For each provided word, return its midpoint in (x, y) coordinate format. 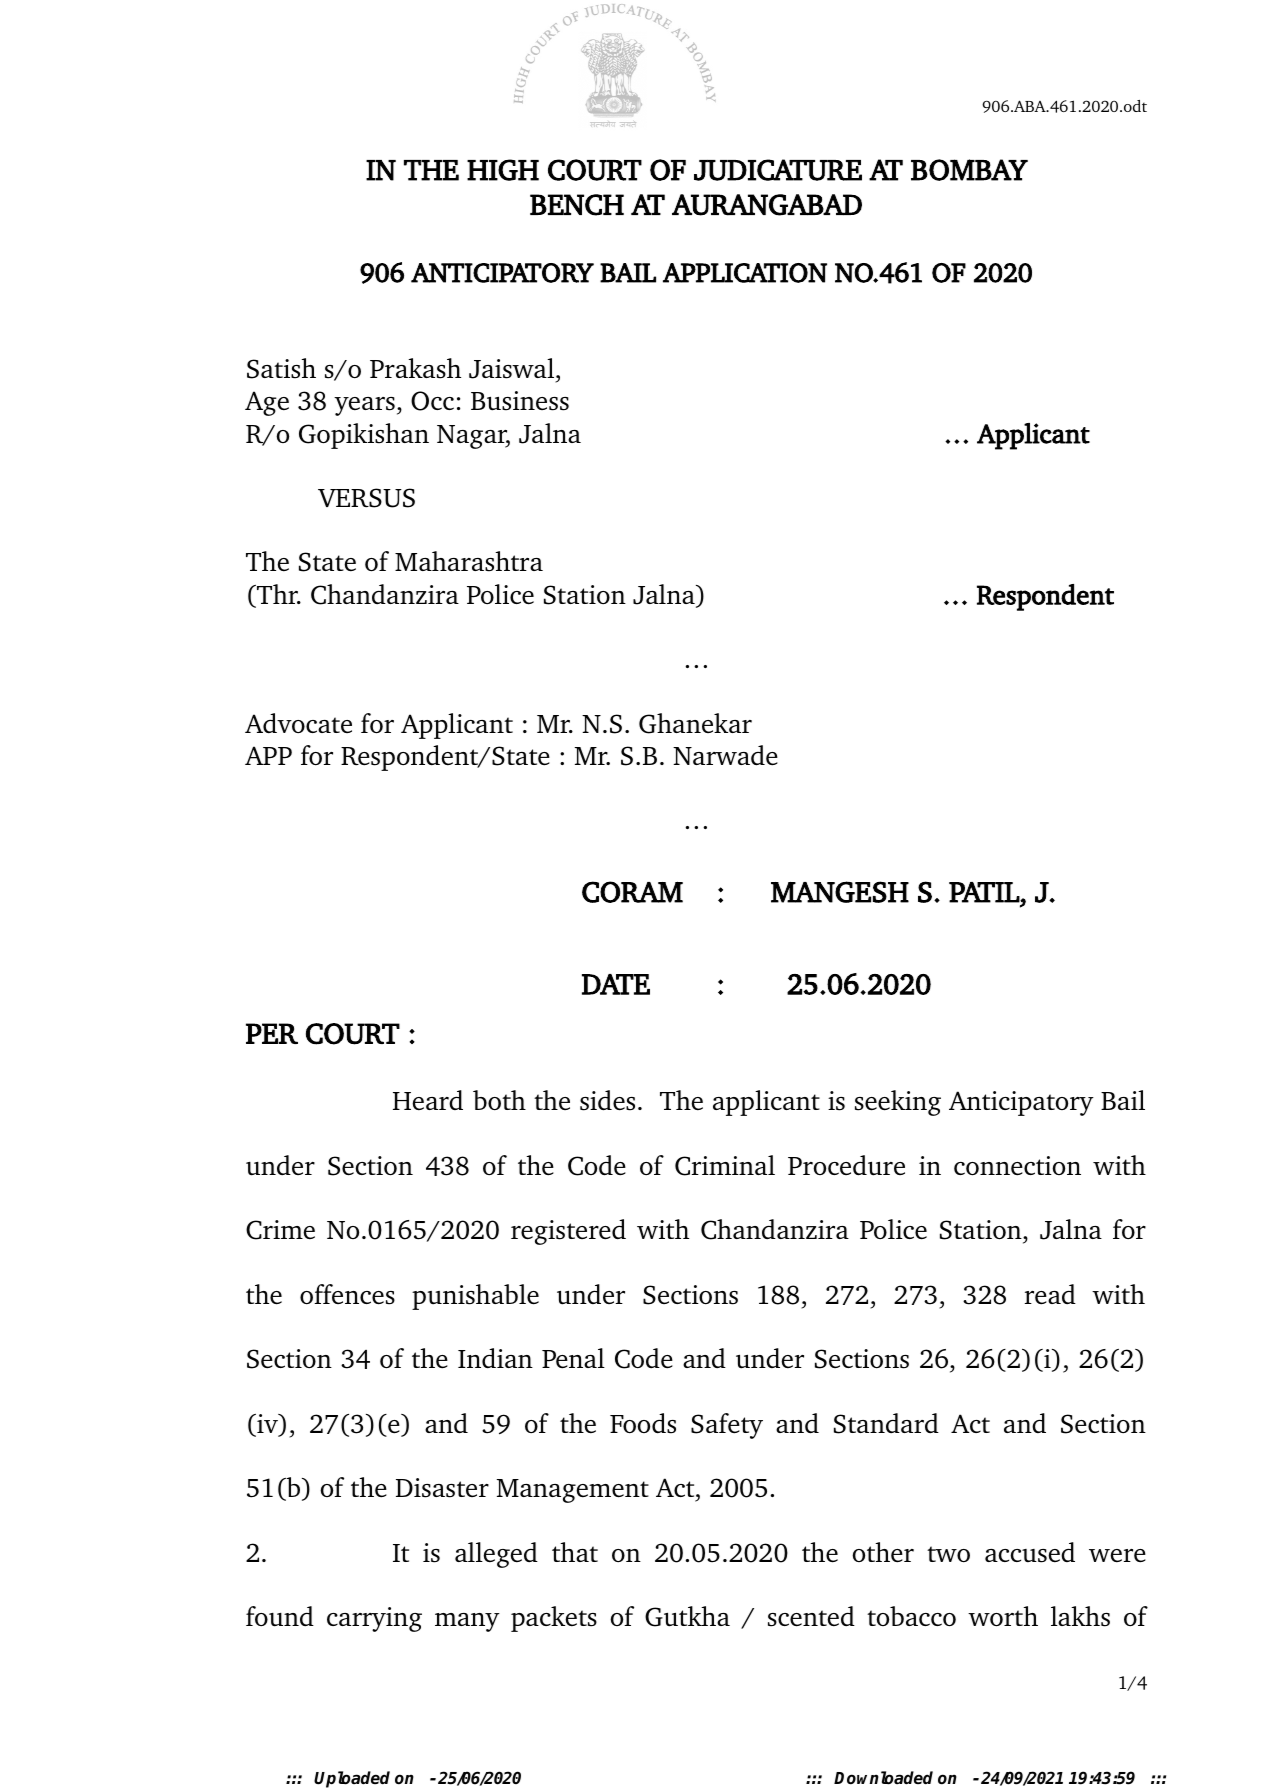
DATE (616, 984)
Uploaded (352, 1779)
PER (272, 1033)
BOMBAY (969, 170)
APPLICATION (745, 273)
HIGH (503, 170)
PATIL (985, 892)
